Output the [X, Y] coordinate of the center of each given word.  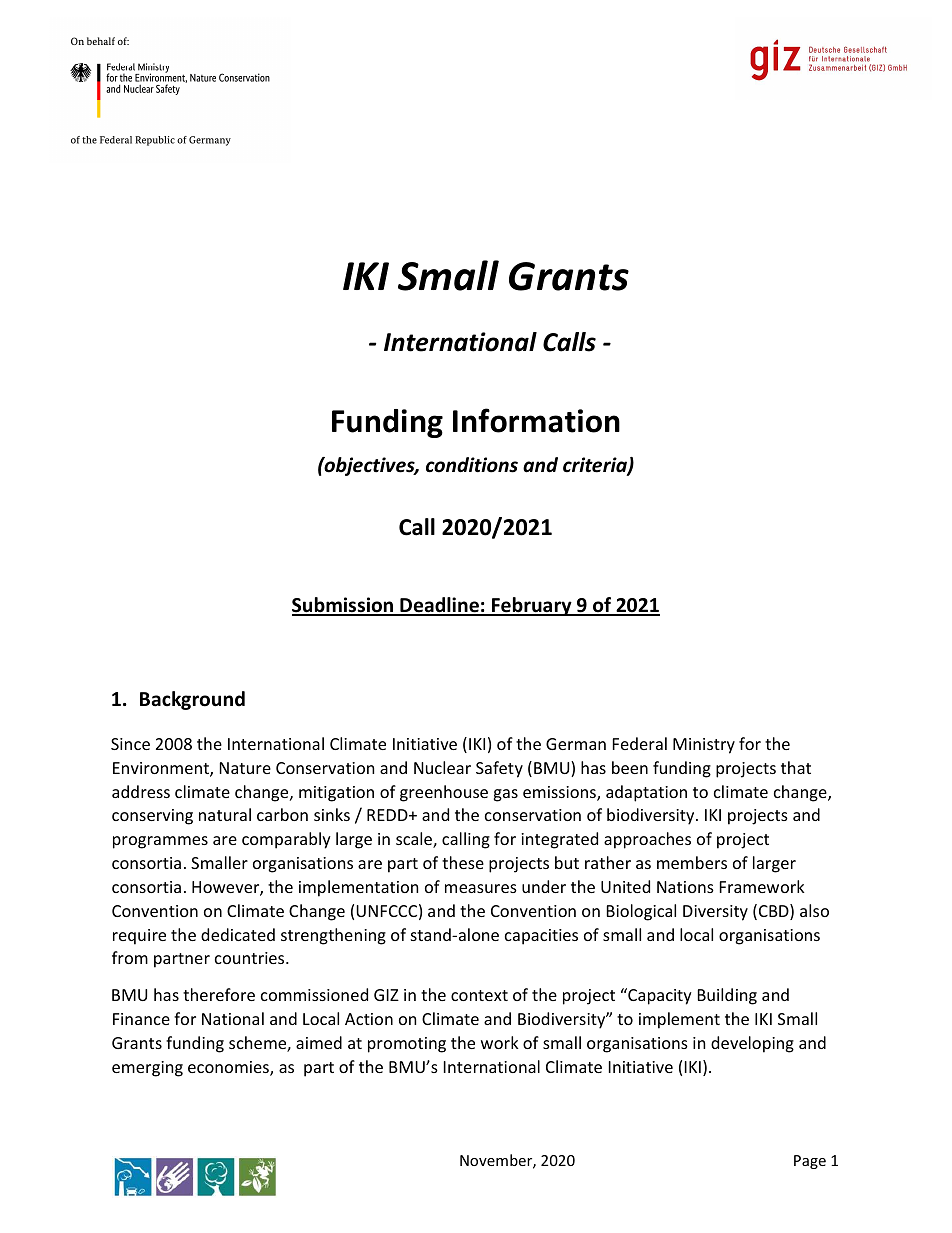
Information [536, 420]
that [796, 767]
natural [225, 814]
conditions [472, 465]
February [532, 606]
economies [229, 1068]
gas [505, 795]
